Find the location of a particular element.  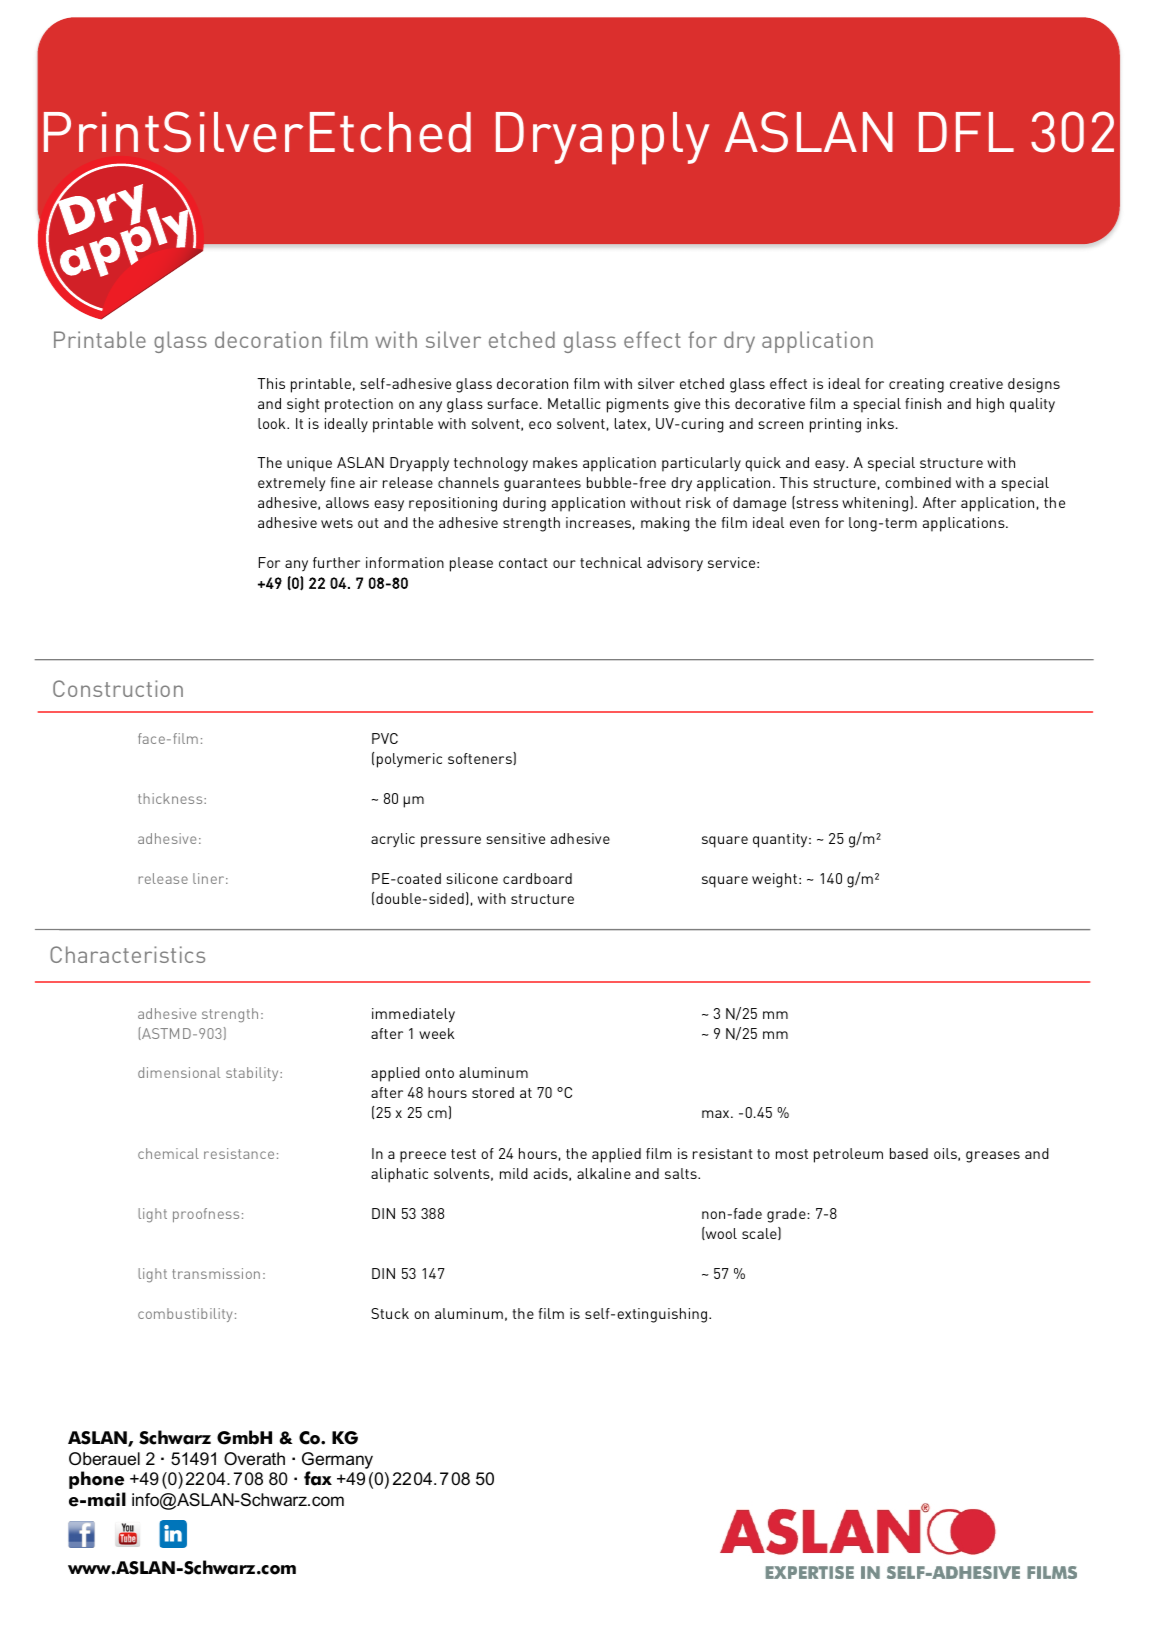

Metallic is located at coordinates (574, 403).
